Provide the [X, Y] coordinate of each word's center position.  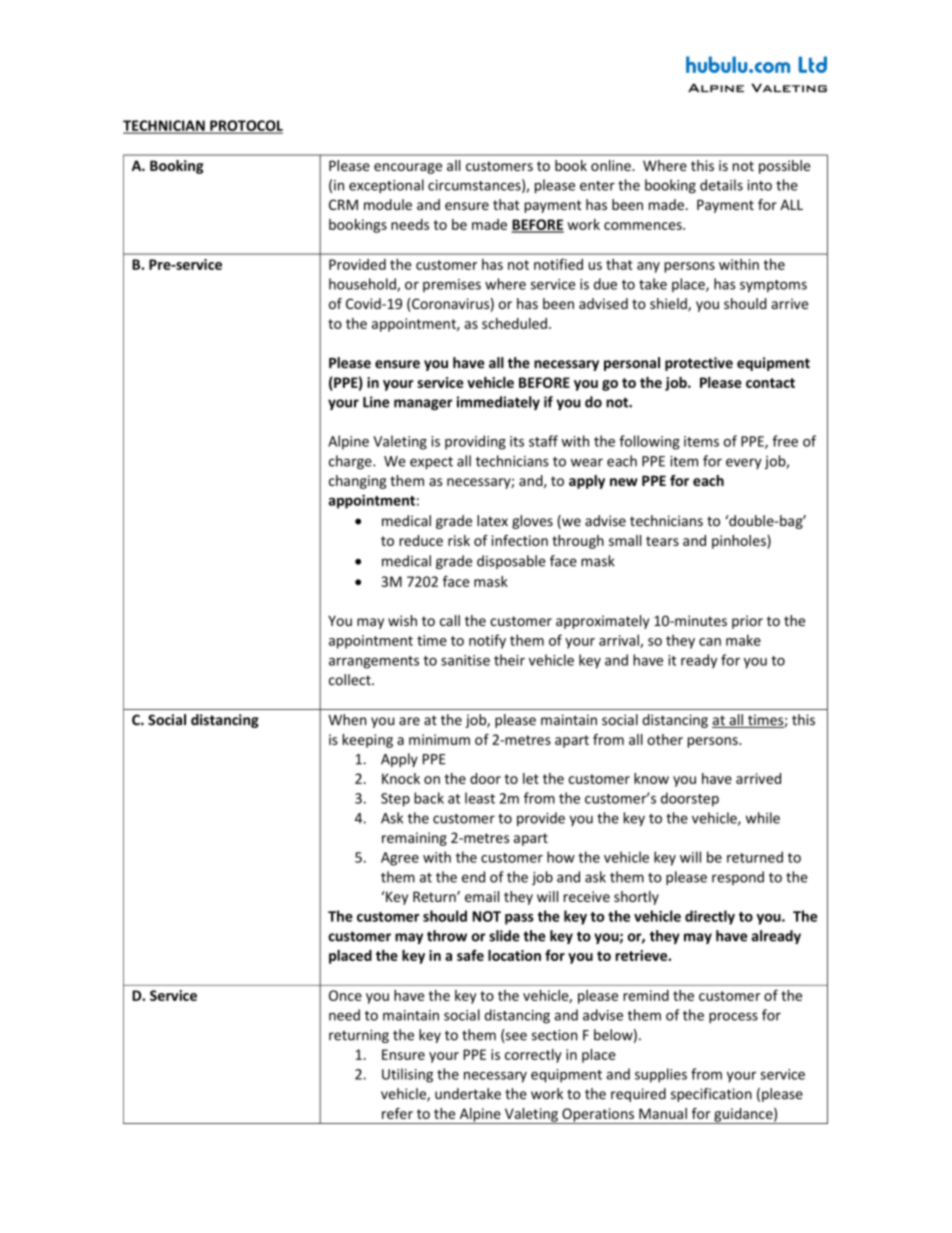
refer [397, 1113]
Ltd [813, 64]
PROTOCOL [245, 126]
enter [597, 186]
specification [711, 1095]
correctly [533, 1056]
